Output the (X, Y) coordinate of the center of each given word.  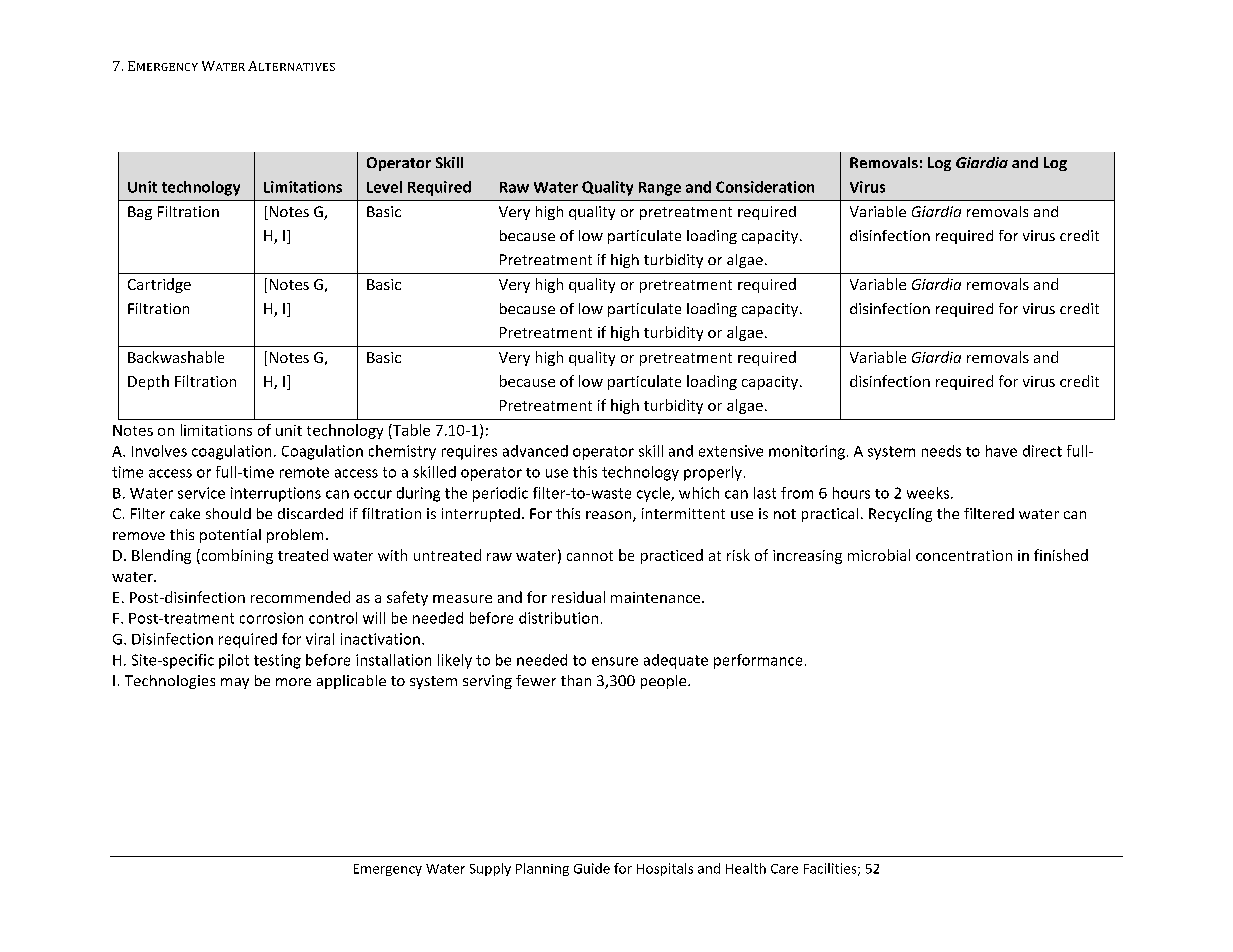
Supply (490, 869)
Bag (140, 213)
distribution (558, 618)
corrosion (271, 618)
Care (784, 869)
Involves (159, 451)
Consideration (765, 187)
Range (660, 189)
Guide (592, 868)
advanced (535, 451)
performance (758, 661)
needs (941, 451)
